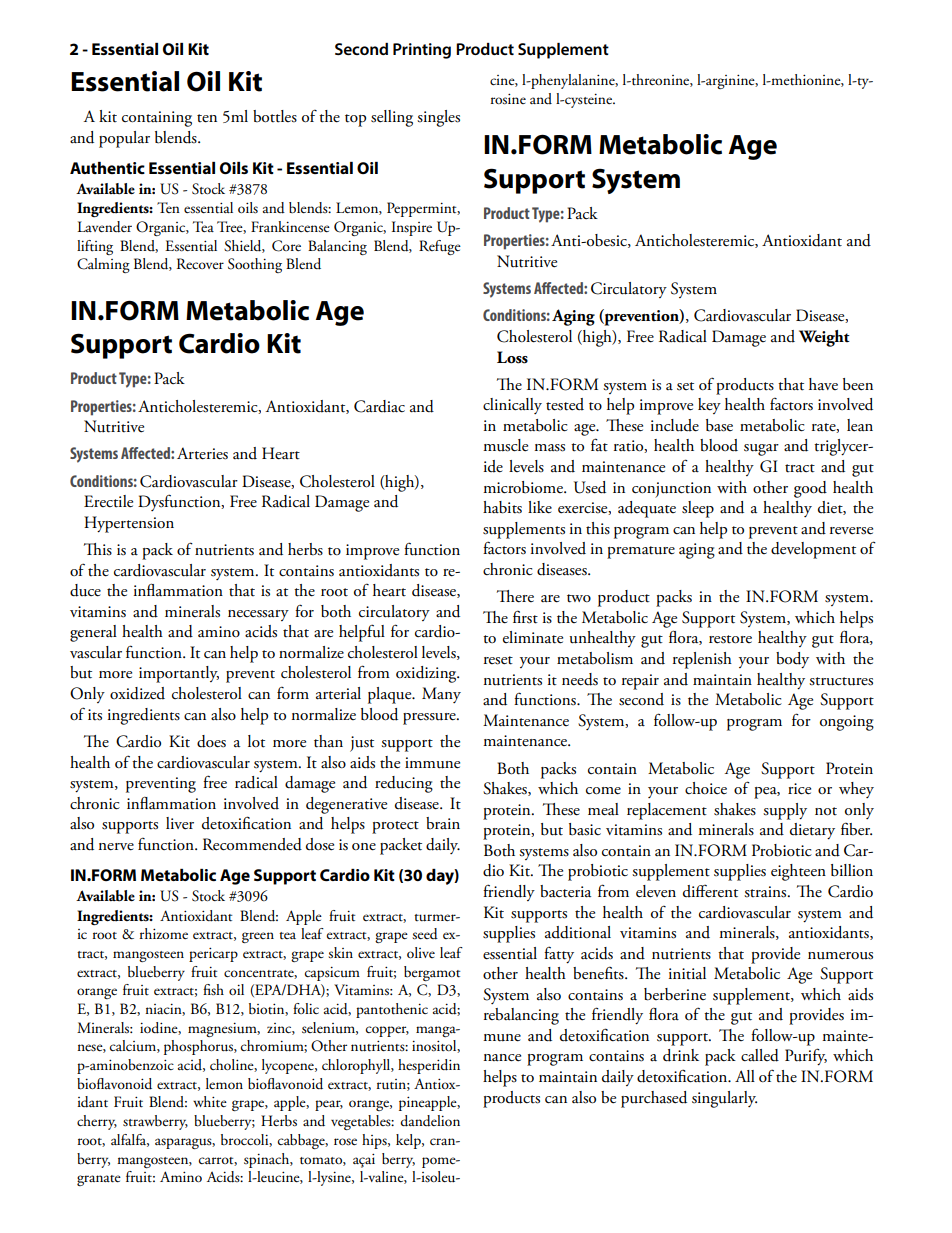 The width and height of the image is (952, 1233). What do you see at coordinates (515, 596) in the image?
I see `There` at bounding box center [515, 596].
